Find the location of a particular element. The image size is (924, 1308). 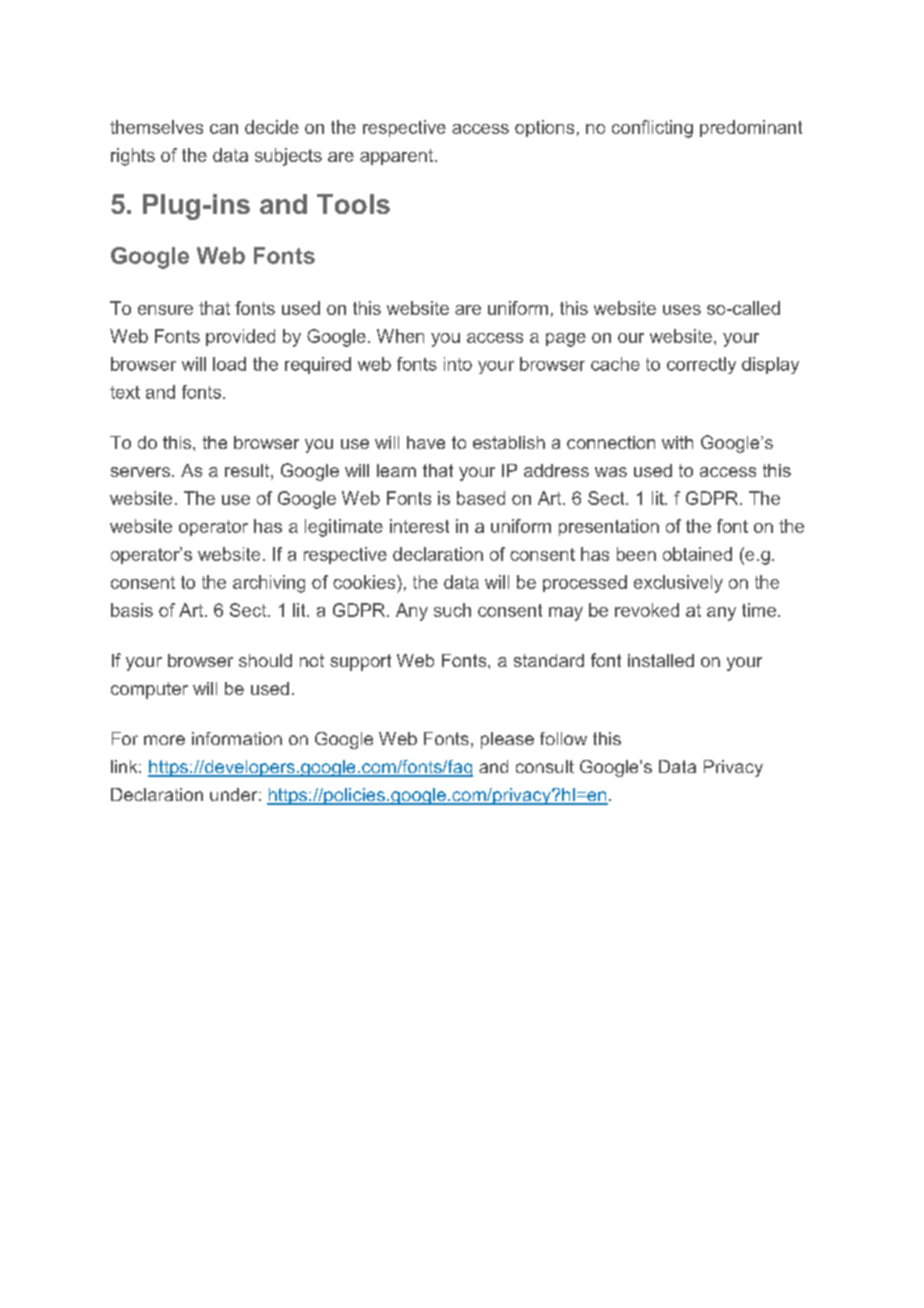

information is located at coordinates (237, 738).
